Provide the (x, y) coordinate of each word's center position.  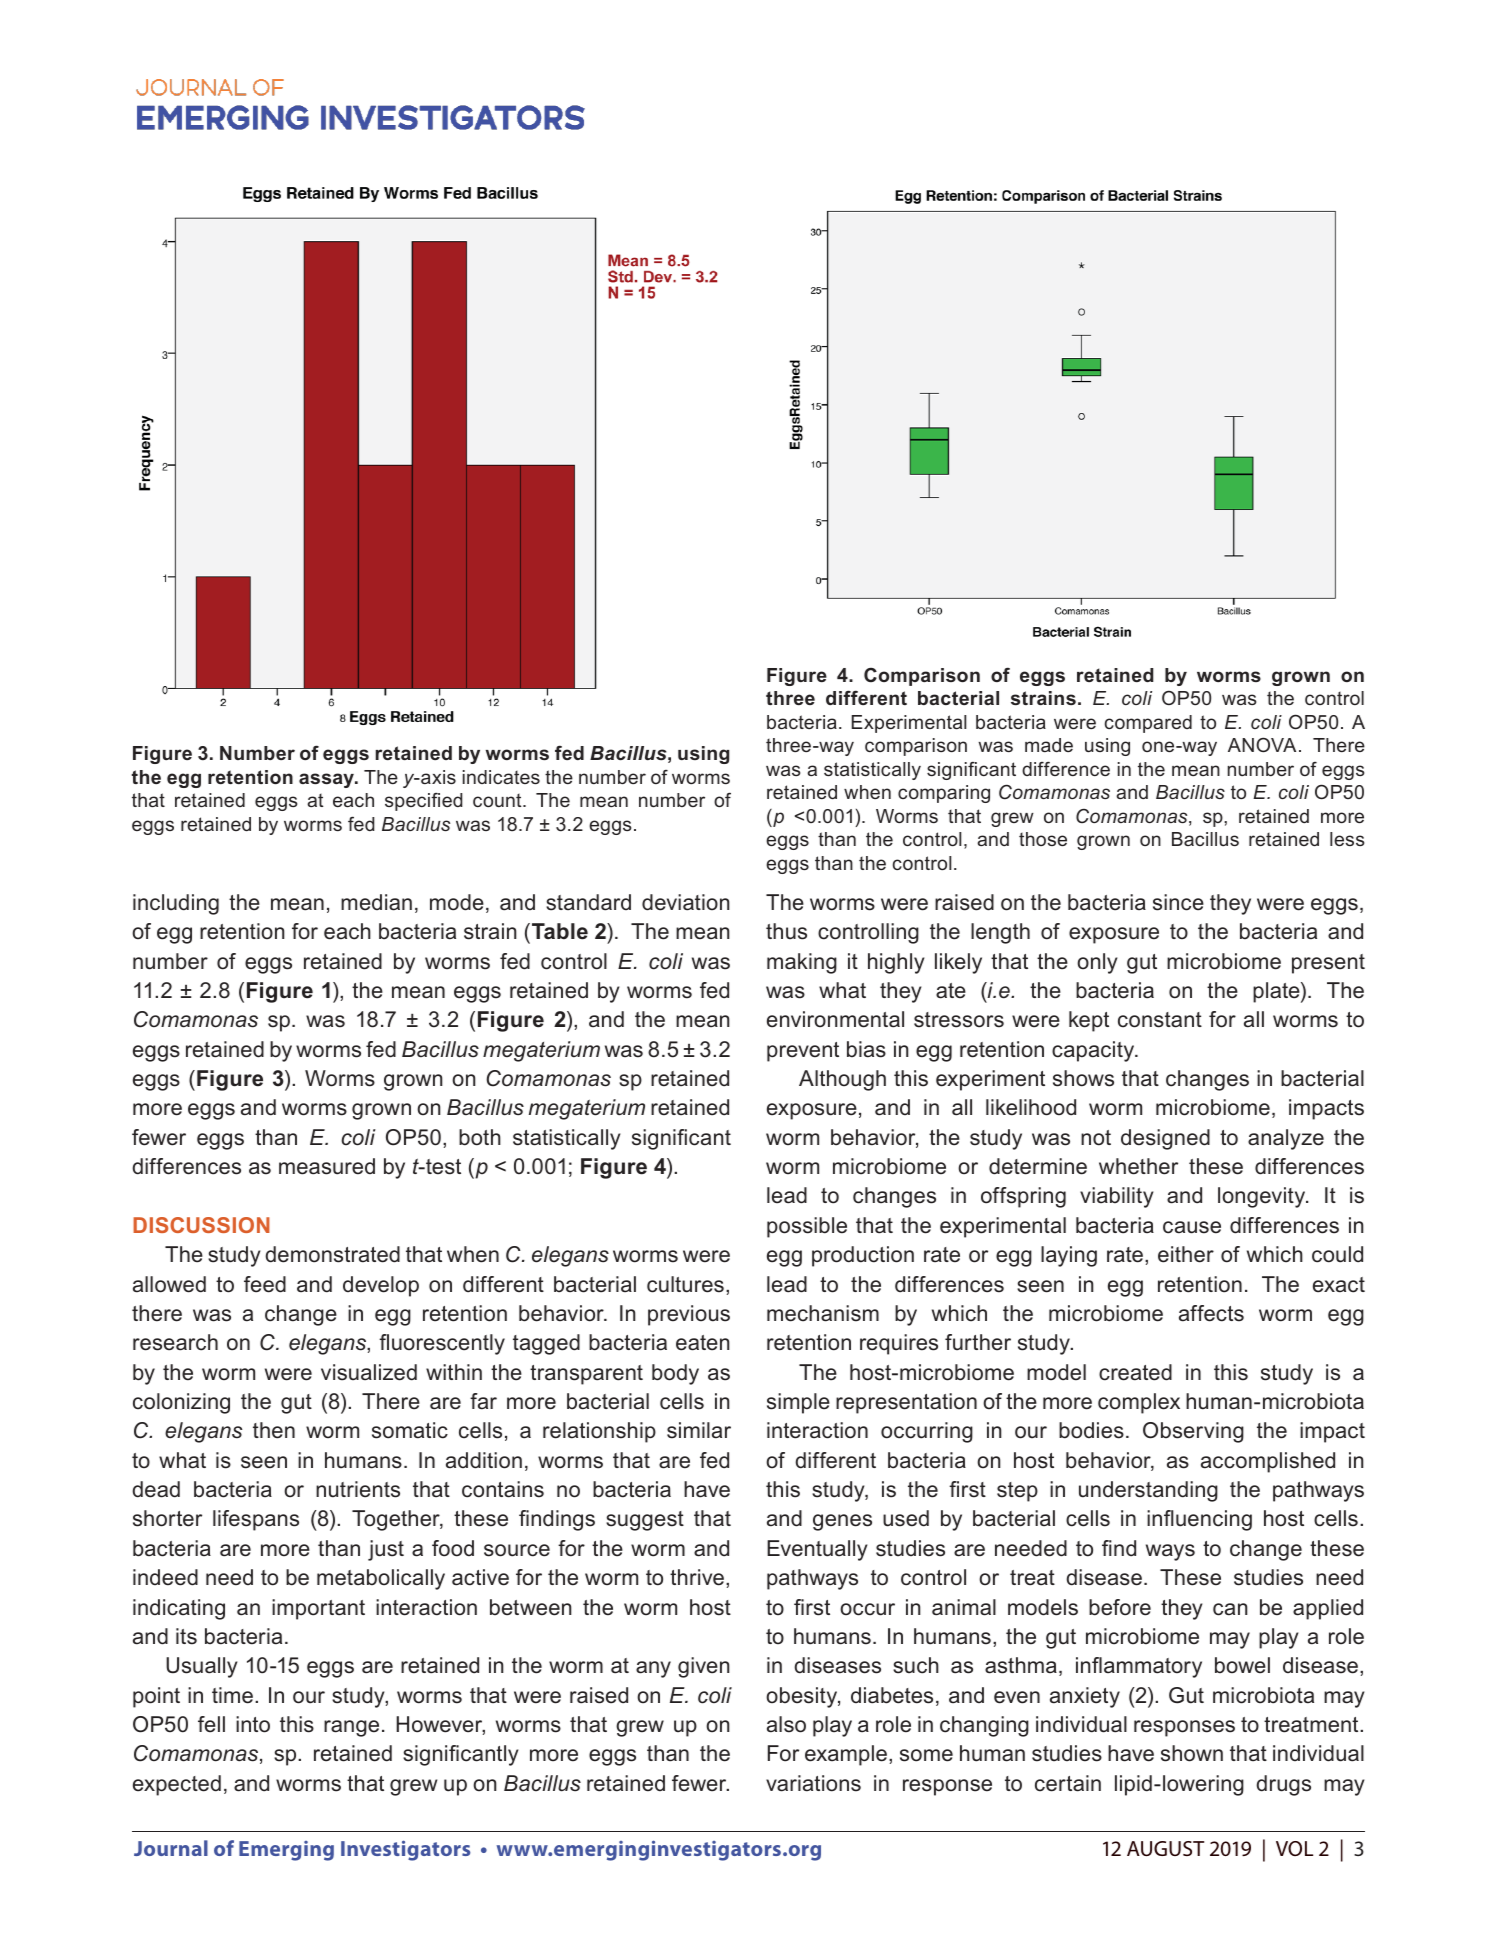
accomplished (1268, 1462)
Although (842, 1080)
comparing (944, 794)
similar (699, 1430)
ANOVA (1262, 744)
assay (327, 780)
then (274, 1430)
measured (327, 1166)
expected (177, 1785)
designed (1165, 1139)
